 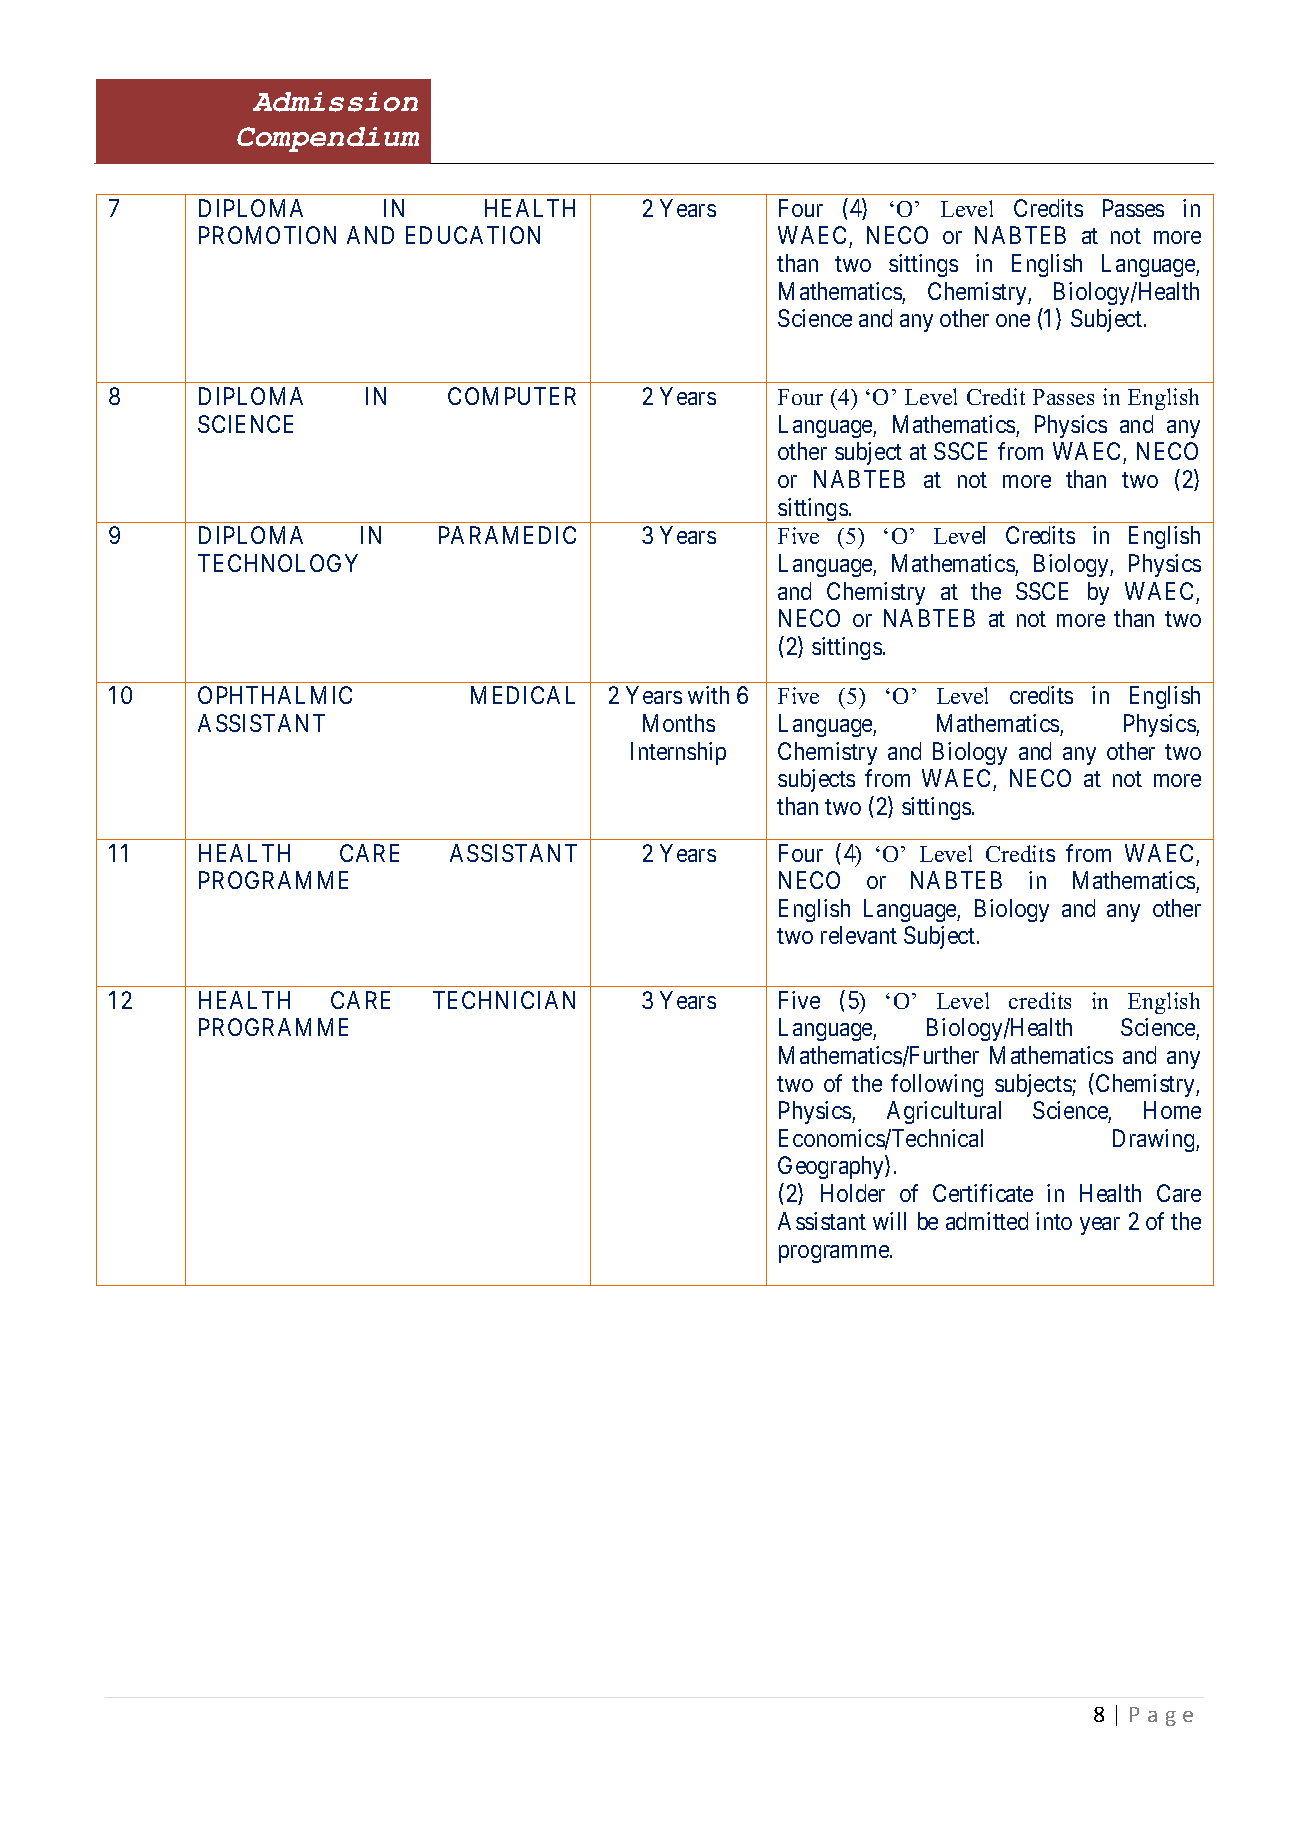 What do you see at coordinates (889, 1221) in the screenshot?
I see `will` at bounding box center [889, 1221].
